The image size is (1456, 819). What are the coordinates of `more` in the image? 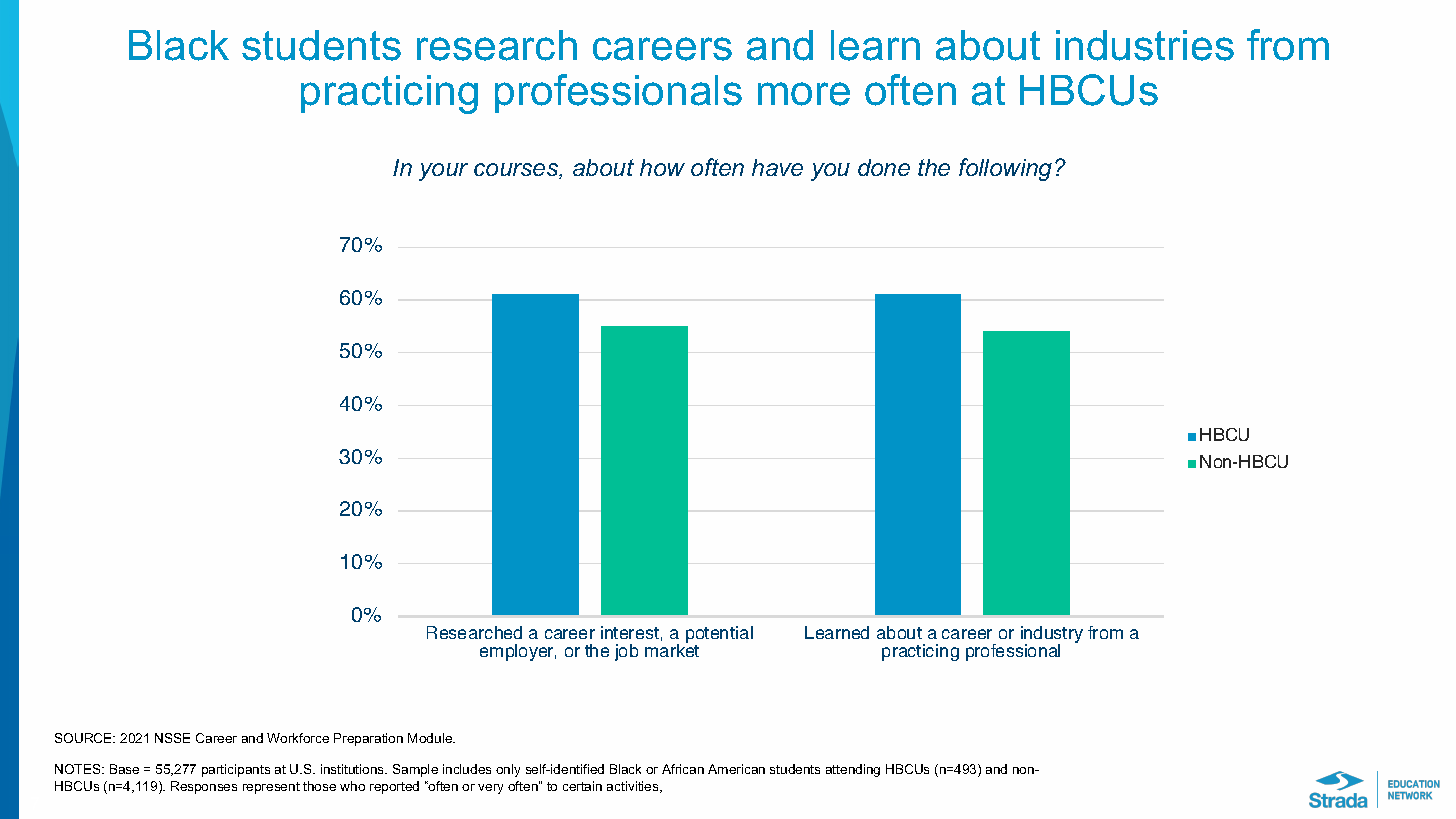 It's located at (804, 94).
